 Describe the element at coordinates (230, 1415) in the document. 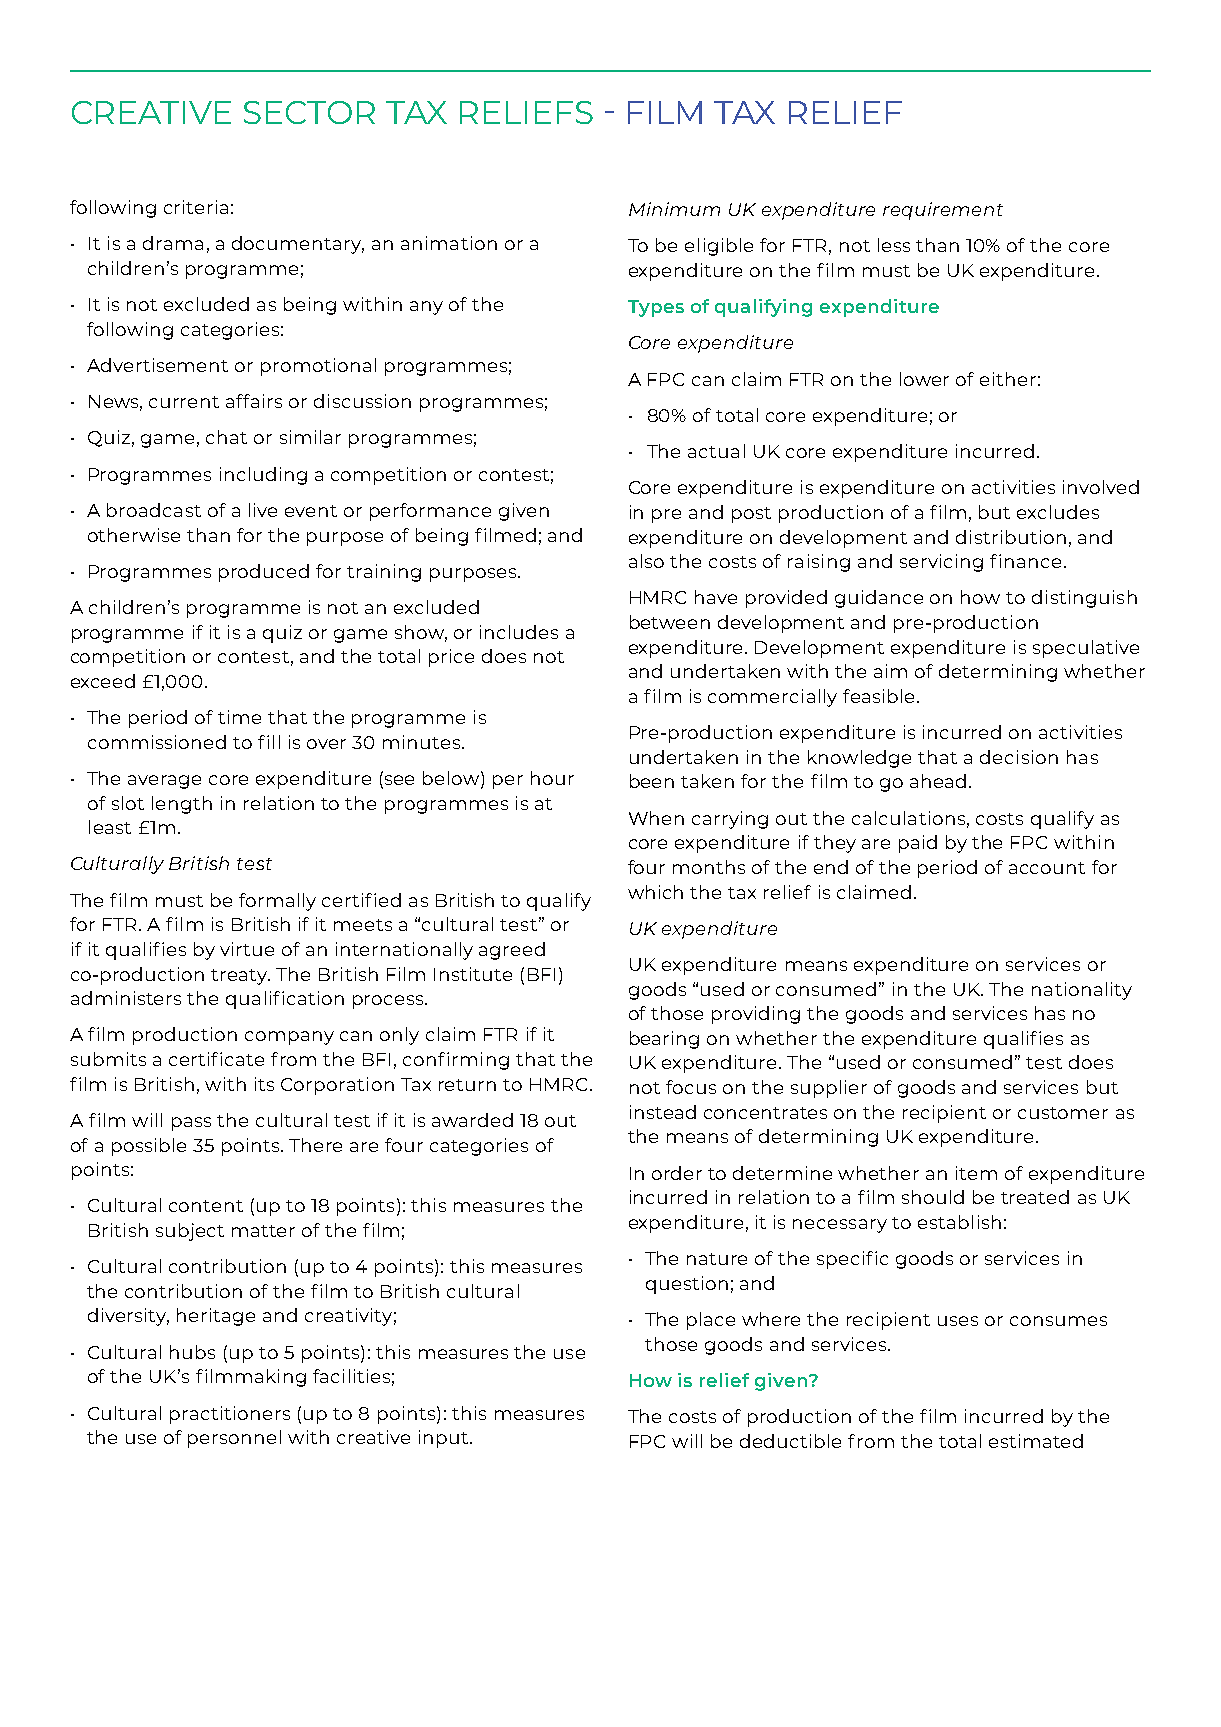

I see `practitioners` at that location.
